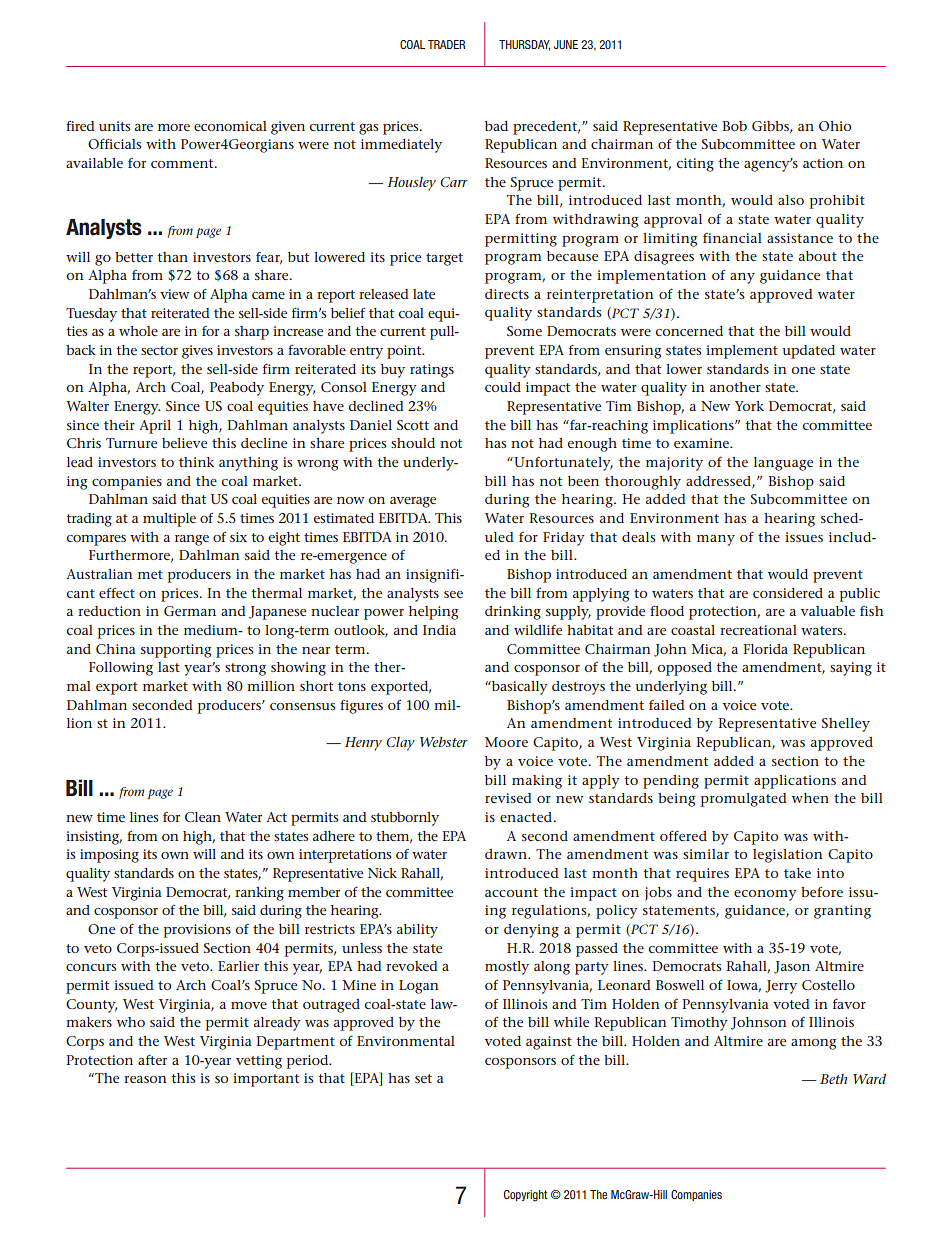  What do you see at coordinates (190, 611) in the image?
I see `German` at bounding box center [190, 611].
